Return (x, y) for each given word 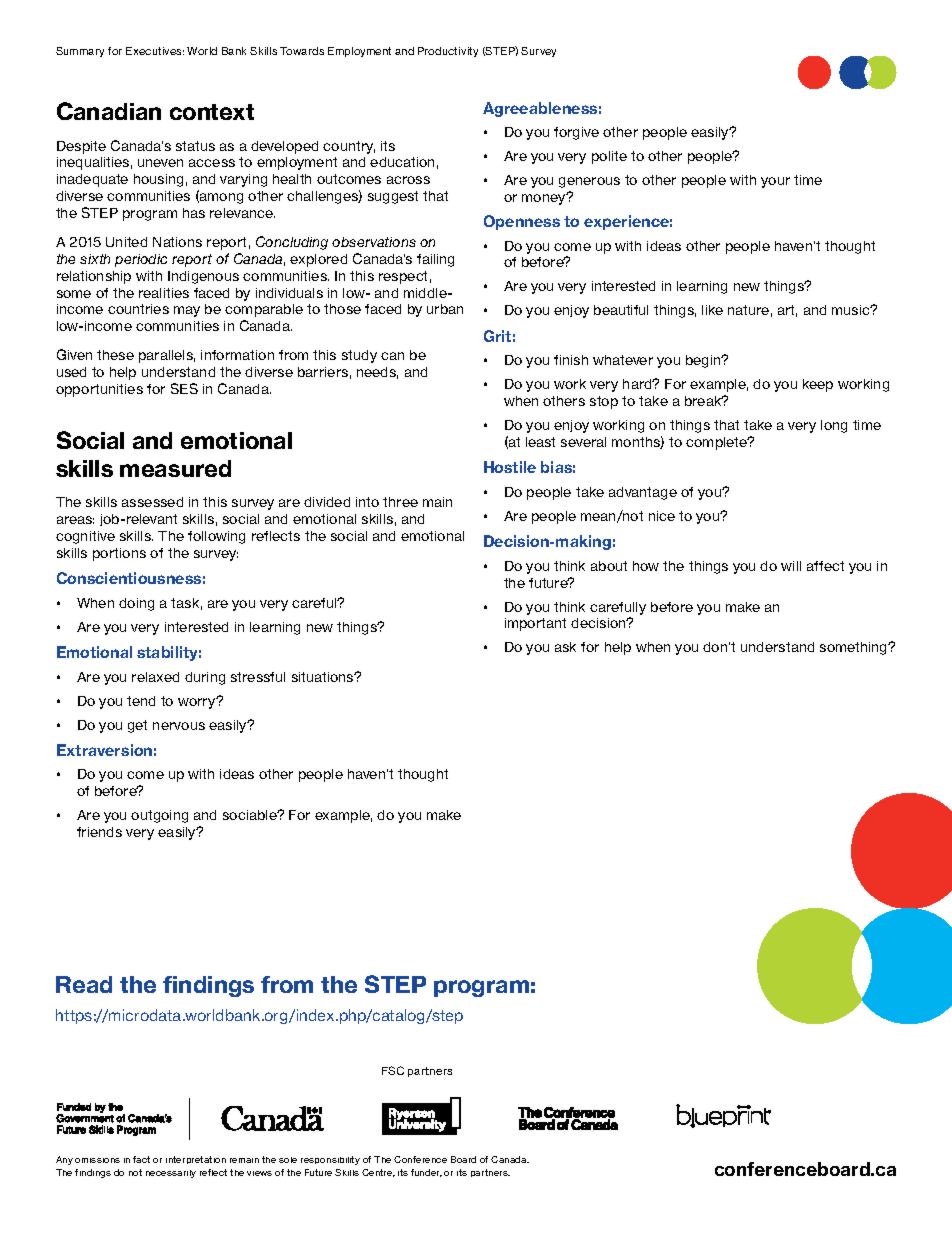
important (535, 624)
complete (718, 443)
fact (141, 1159)
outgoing (159, 816)
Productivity (448, 52)
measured (175, 468)
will (791, 566)
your (775, 182)
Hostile (510, 467)
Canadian (109, 111)
